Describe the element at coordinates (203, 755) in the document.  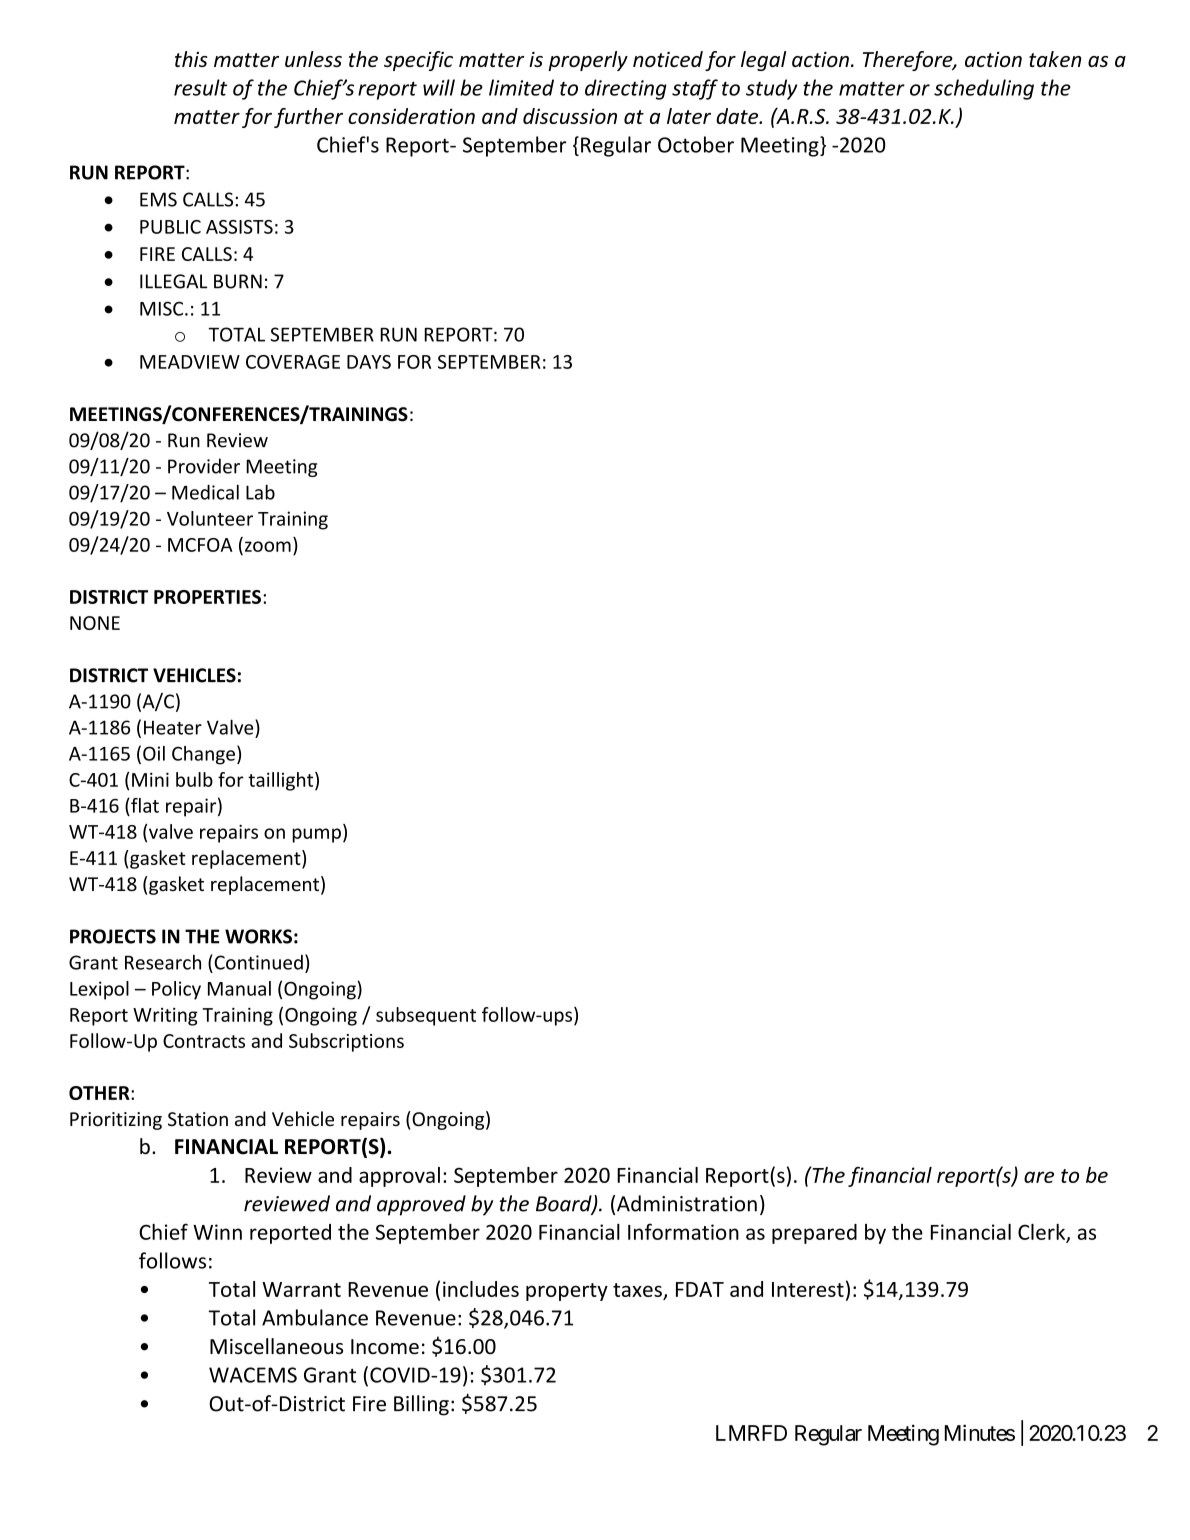
I see `Change` at that location.
